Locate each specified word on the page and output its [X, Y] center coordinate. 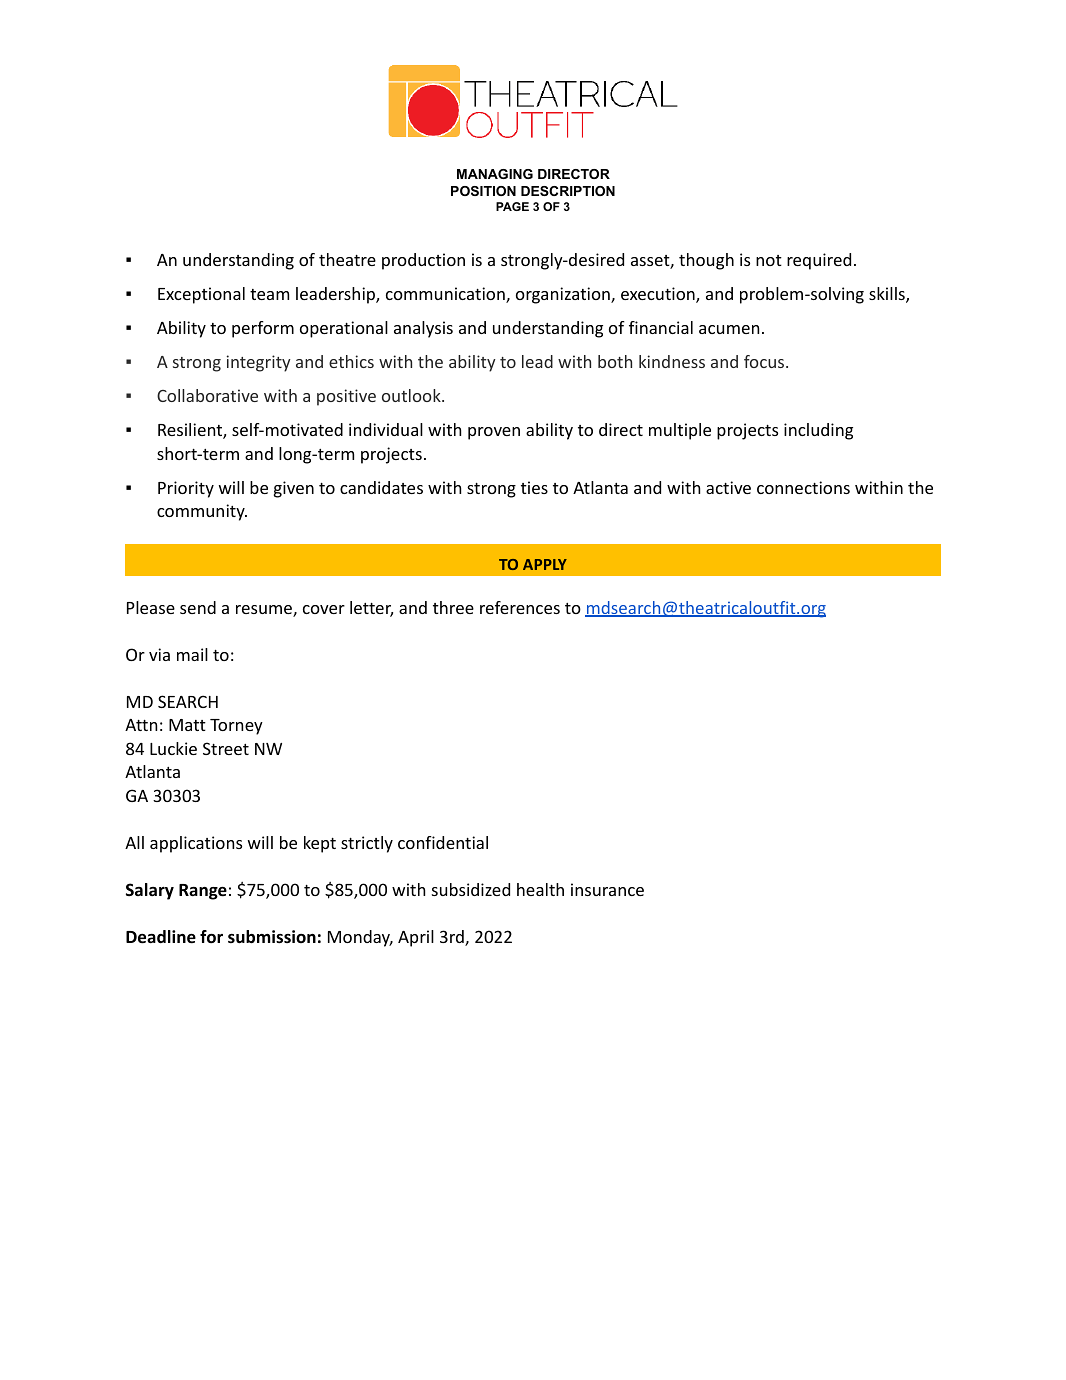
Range [203, 892]
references [520, 607]
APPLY [545, 564]
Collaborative [207, 395]
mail [192, 654]
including [818, 431]
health [540, 889]
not [769, 260]
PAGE [512, 206]
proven [494, 433]
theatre [347, 259]
